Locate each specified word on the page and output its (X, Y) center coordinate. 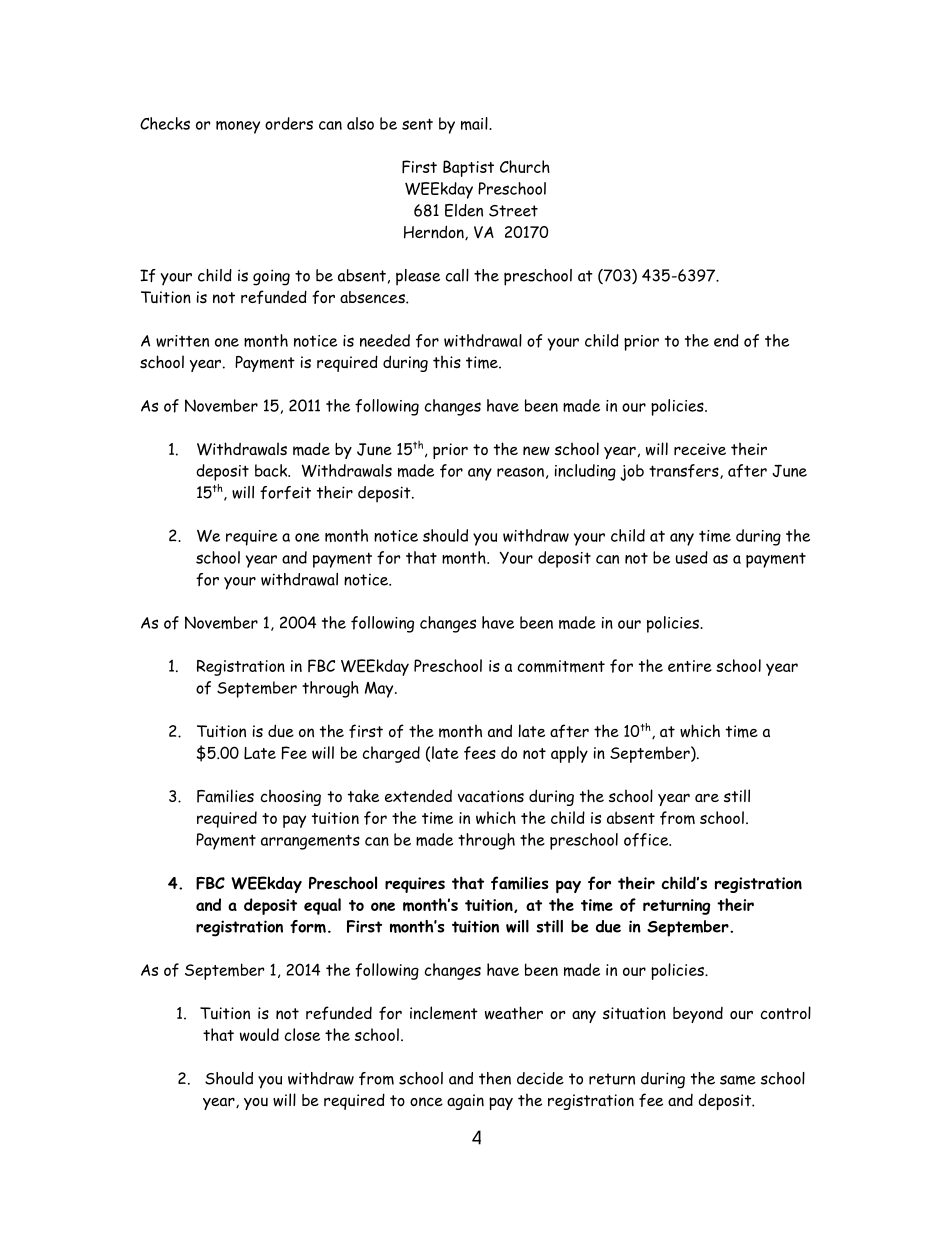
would (259, 1034)
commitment (561, 666)
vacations (490, 796)
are (707, 798)
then (495, 1078)
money (238, 127)
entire (690, 666)
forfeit (285, 492)
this (447, 362)
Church (525, 166)
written (182, 341)
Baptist (468, 168)
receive (700, 449)
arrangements (310, 842)
